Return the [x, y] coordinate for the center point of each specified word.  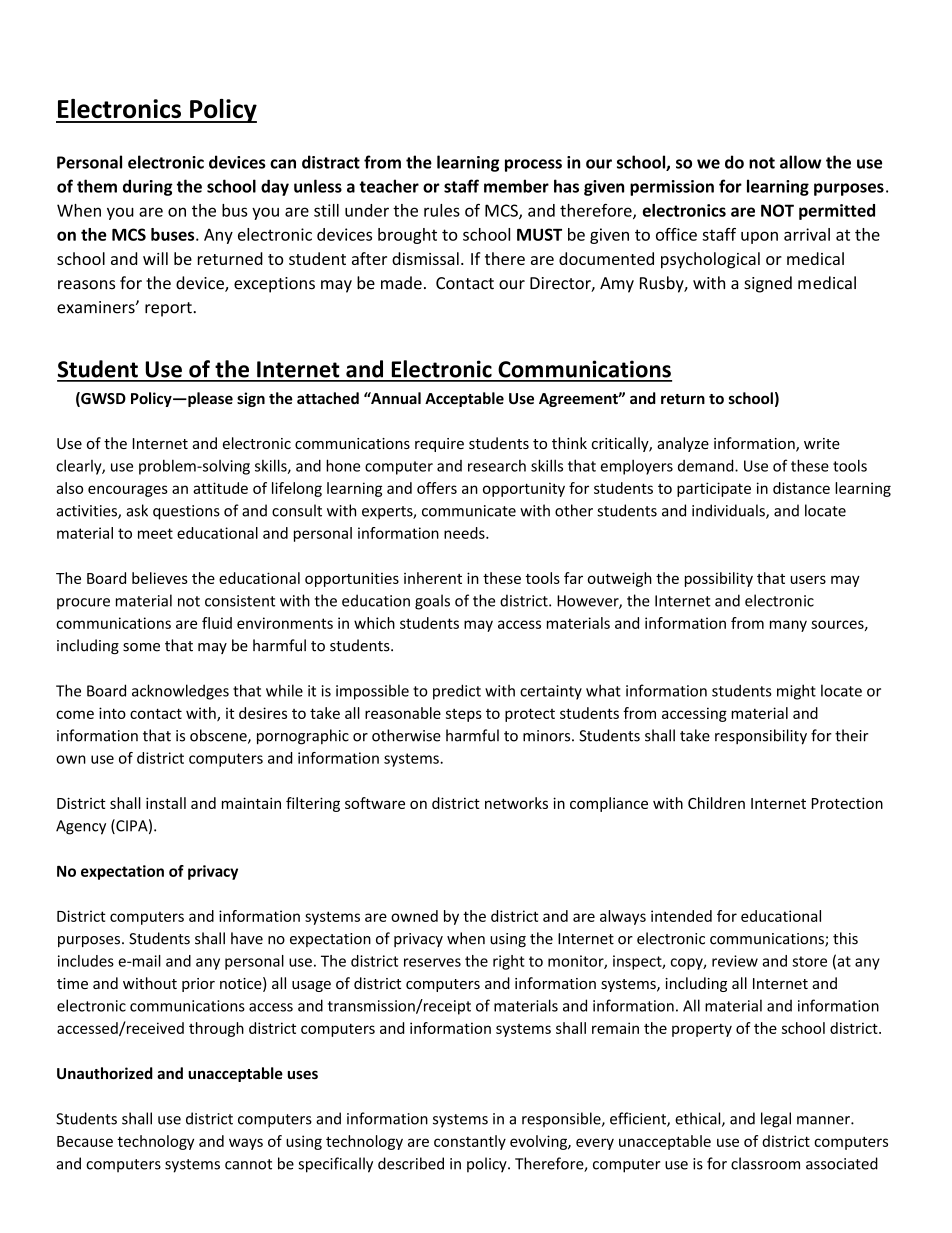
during [148, 187]
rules [442, 210]
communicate [469, 511]
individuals [729, 511]
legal [776, 1120]
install [166, 803]
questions [186, 512]
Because [85, 1141]
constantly [470, 1142]
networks [516, 803]
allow [800, 162]
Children [716, 803]
